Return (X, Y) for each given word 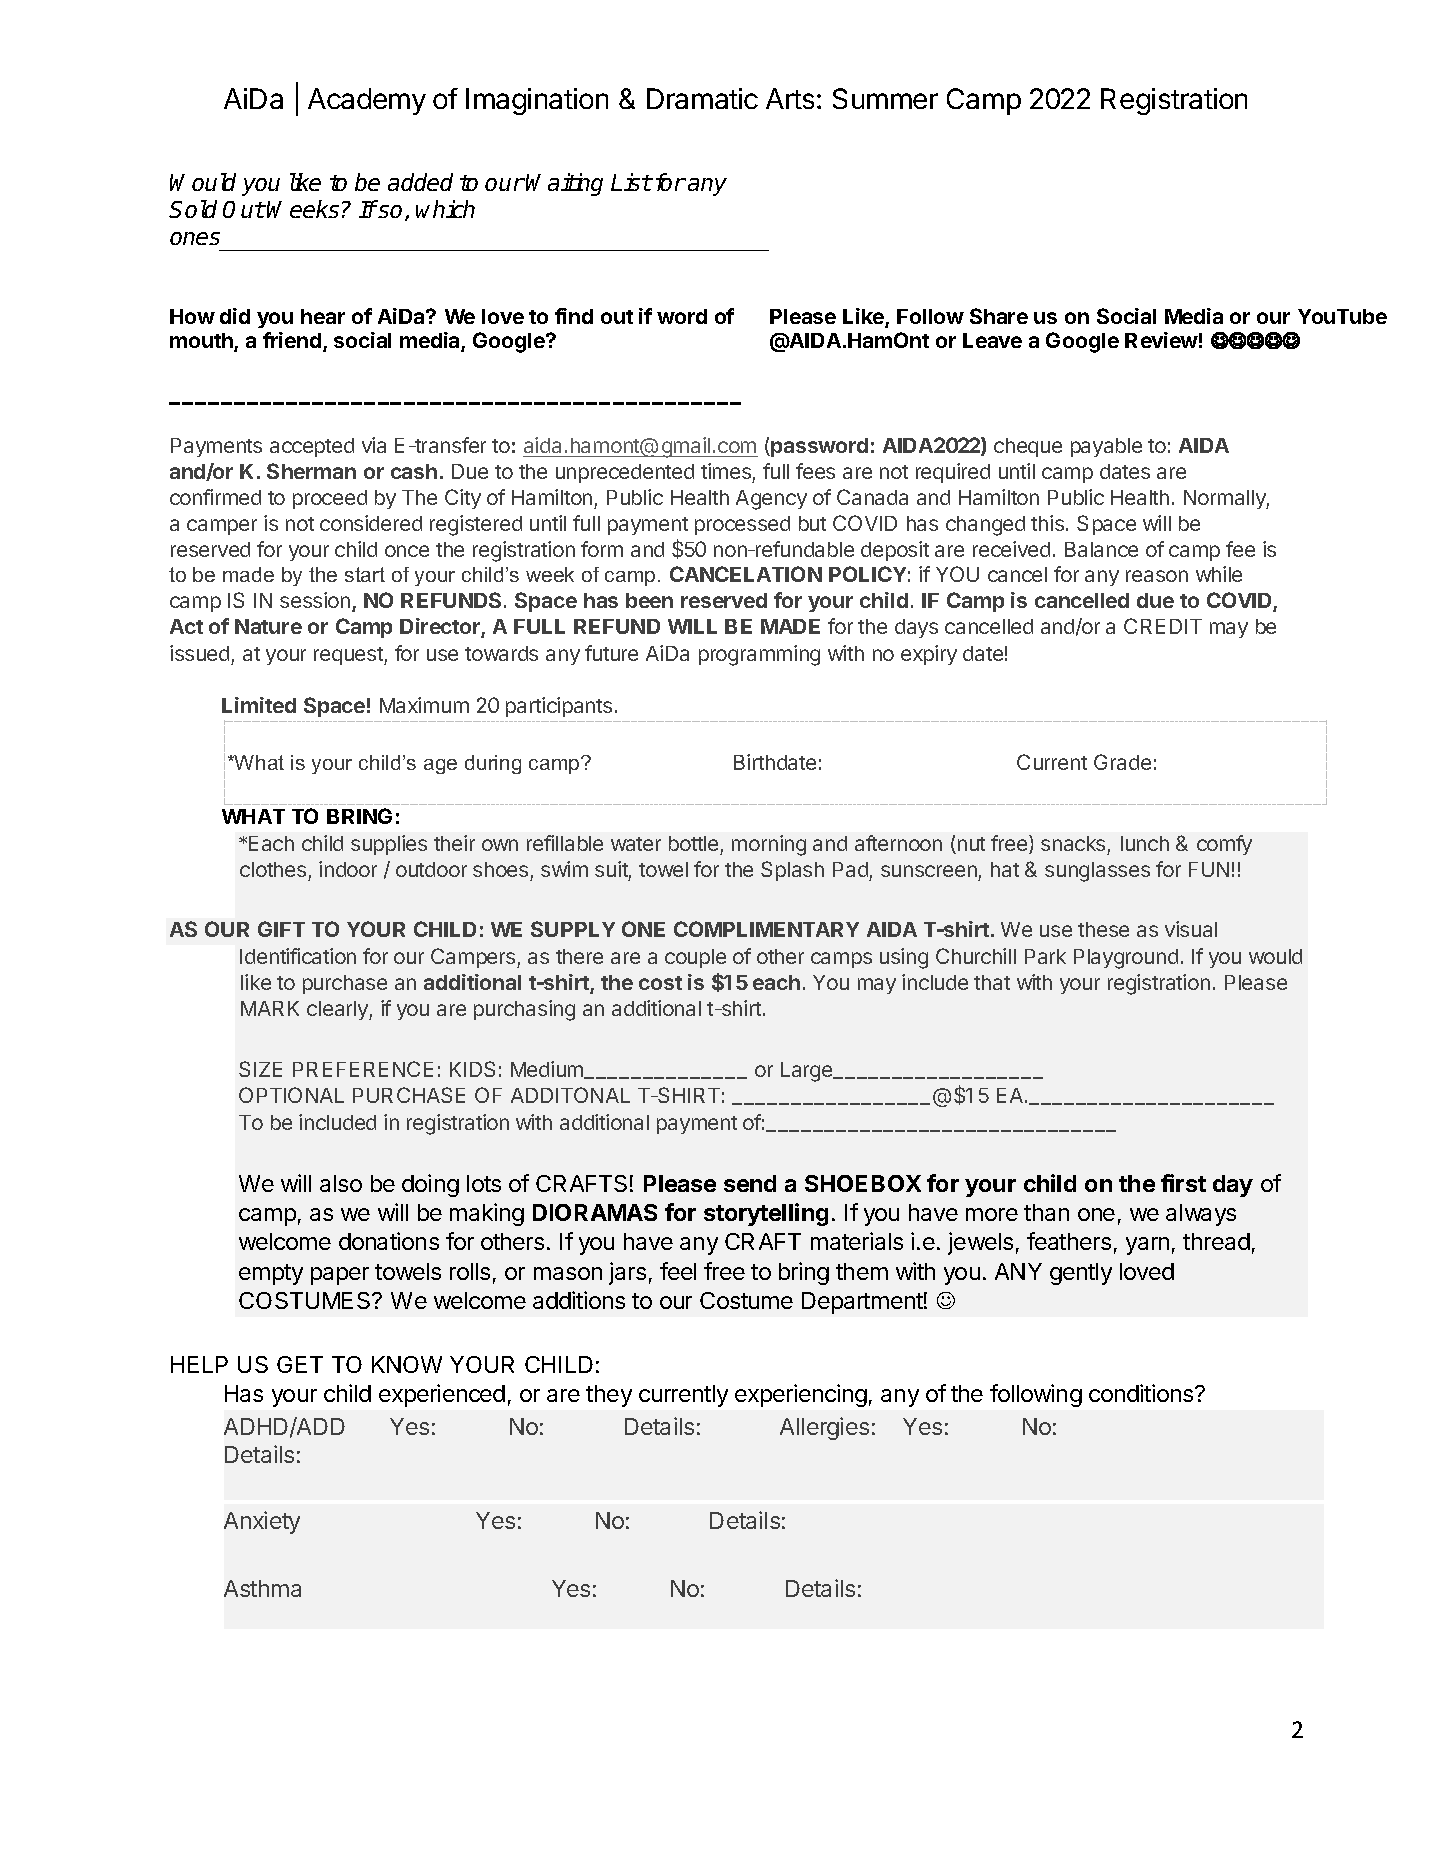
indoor (348, 869)
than (1046, 1212)
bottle (693, 843)
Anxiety (262, 1522)
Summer (885, 98)
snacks (1073, 843)
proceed (330, 499)
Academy (367, 101)
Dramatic (702, 98)
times (726, 471)
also (341, 1183)
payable (1106, 447)
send (750, 1183)
